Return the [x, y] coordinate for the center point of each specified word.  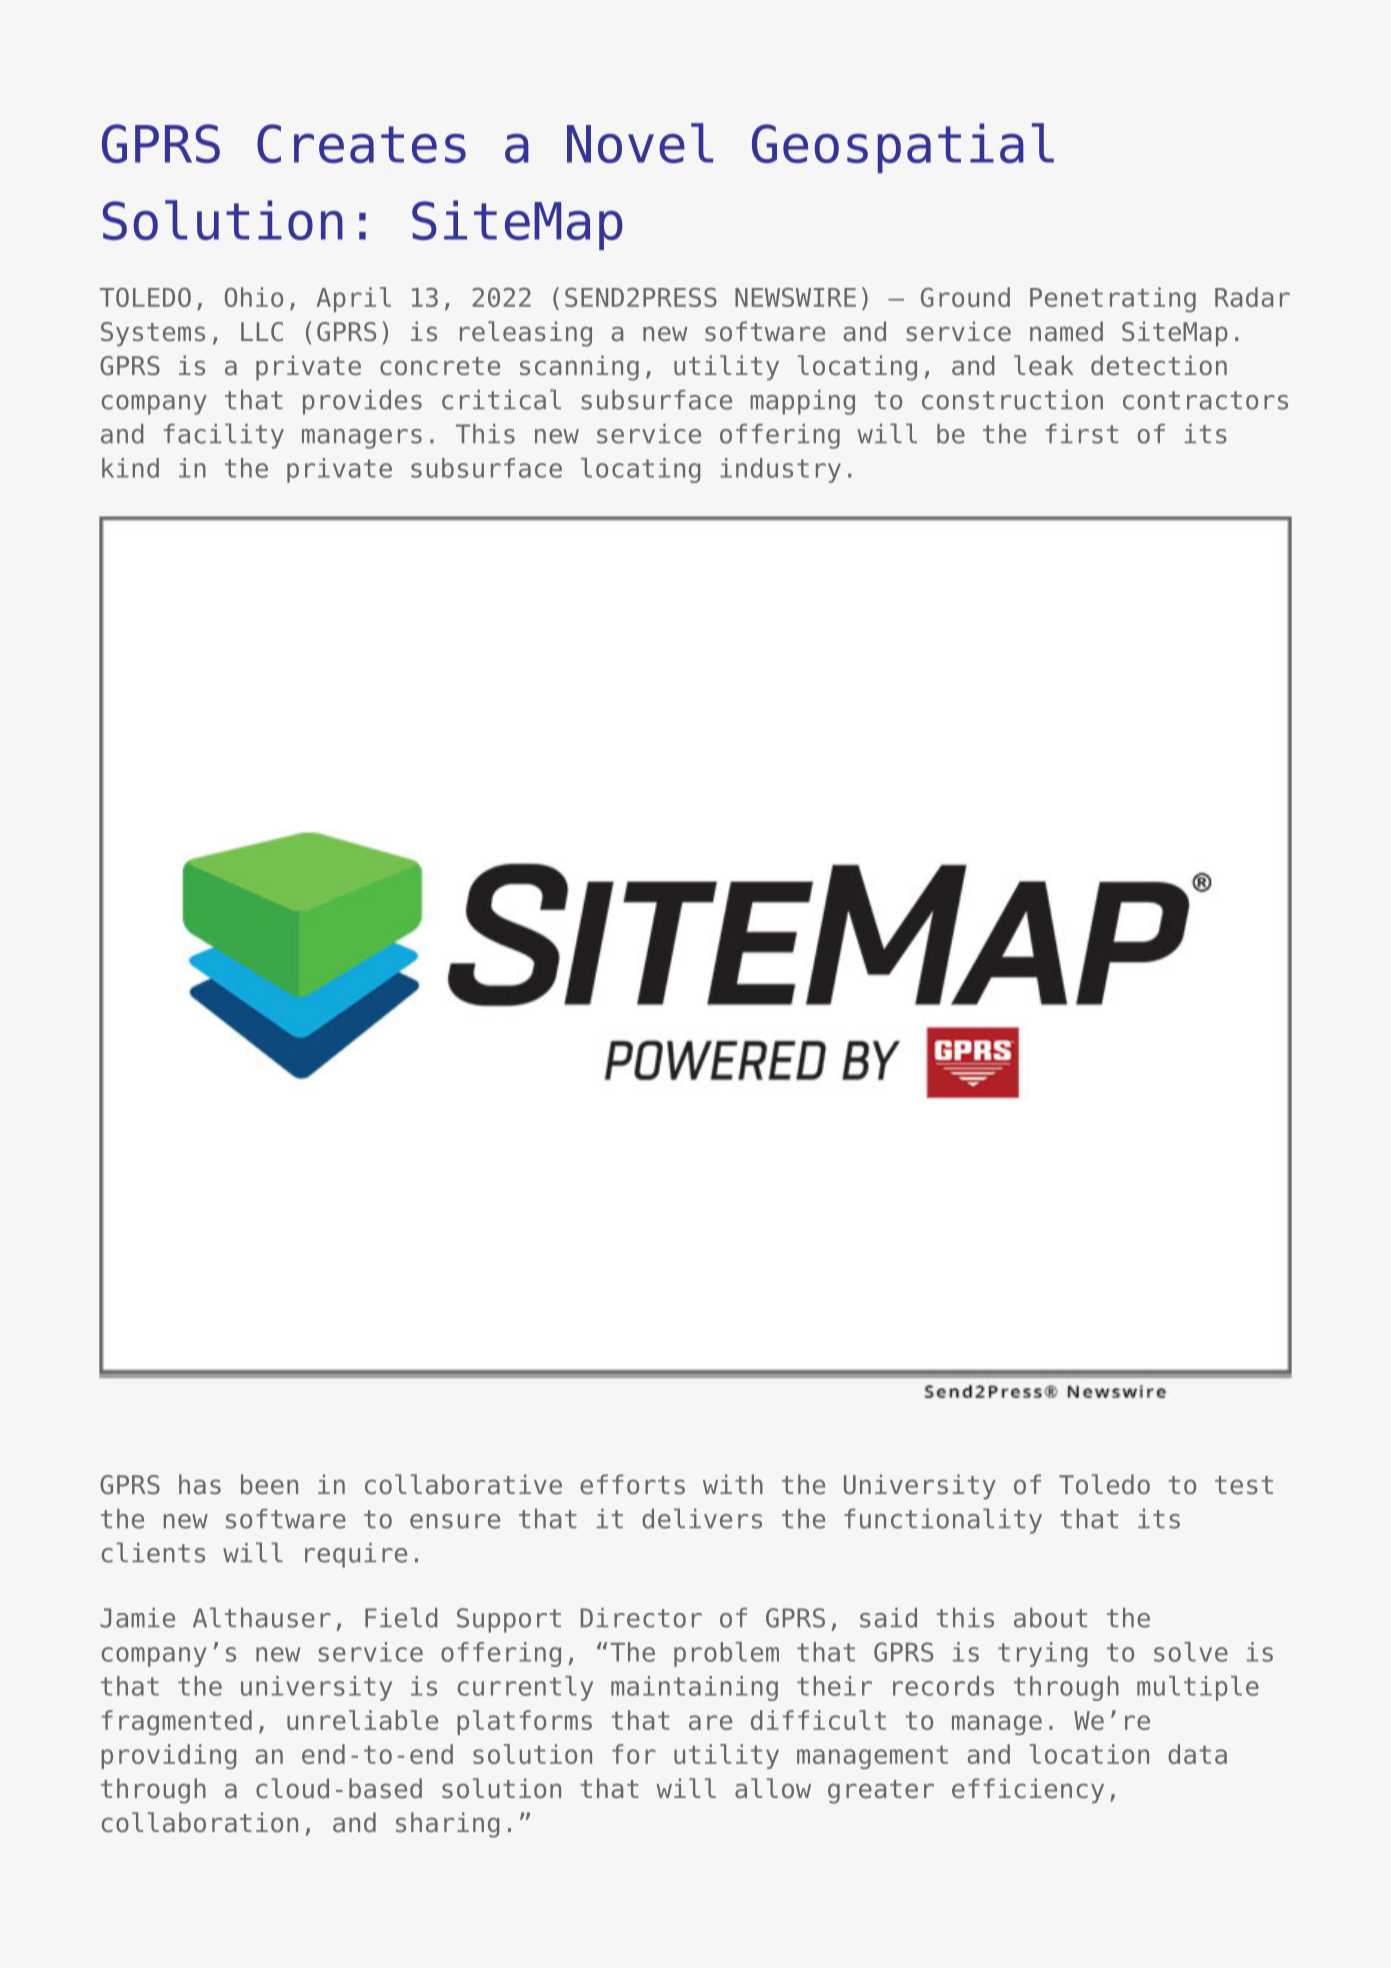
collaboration [200, 1822]
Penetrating [1113, 299]
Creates [361, 143]
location [1089, 1754]
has [200, 1484]
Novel [640, 143]
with [733, 1484]
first [1082, 434]
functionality [943, 1521]
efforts [632, 1484]
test [1244, 1485]
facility [224, 436]
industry [780, 470]
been [269, 1484]
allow [773, 1788]
